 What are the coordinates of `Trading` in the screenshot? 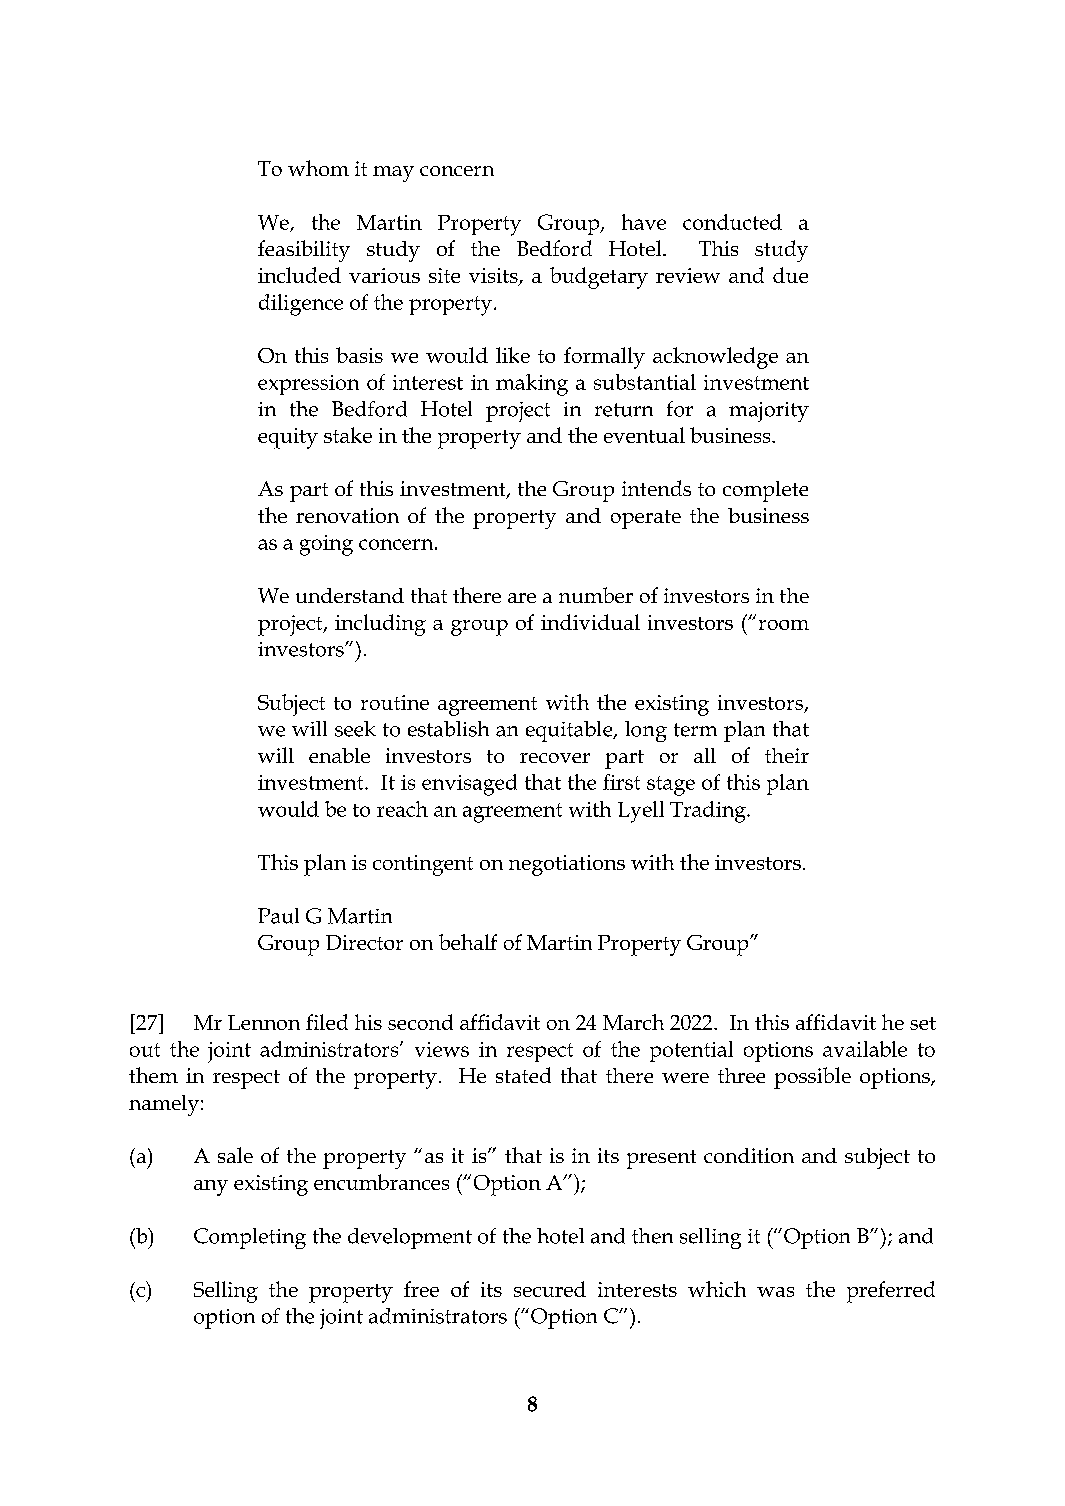 It's located at (709, 812).
